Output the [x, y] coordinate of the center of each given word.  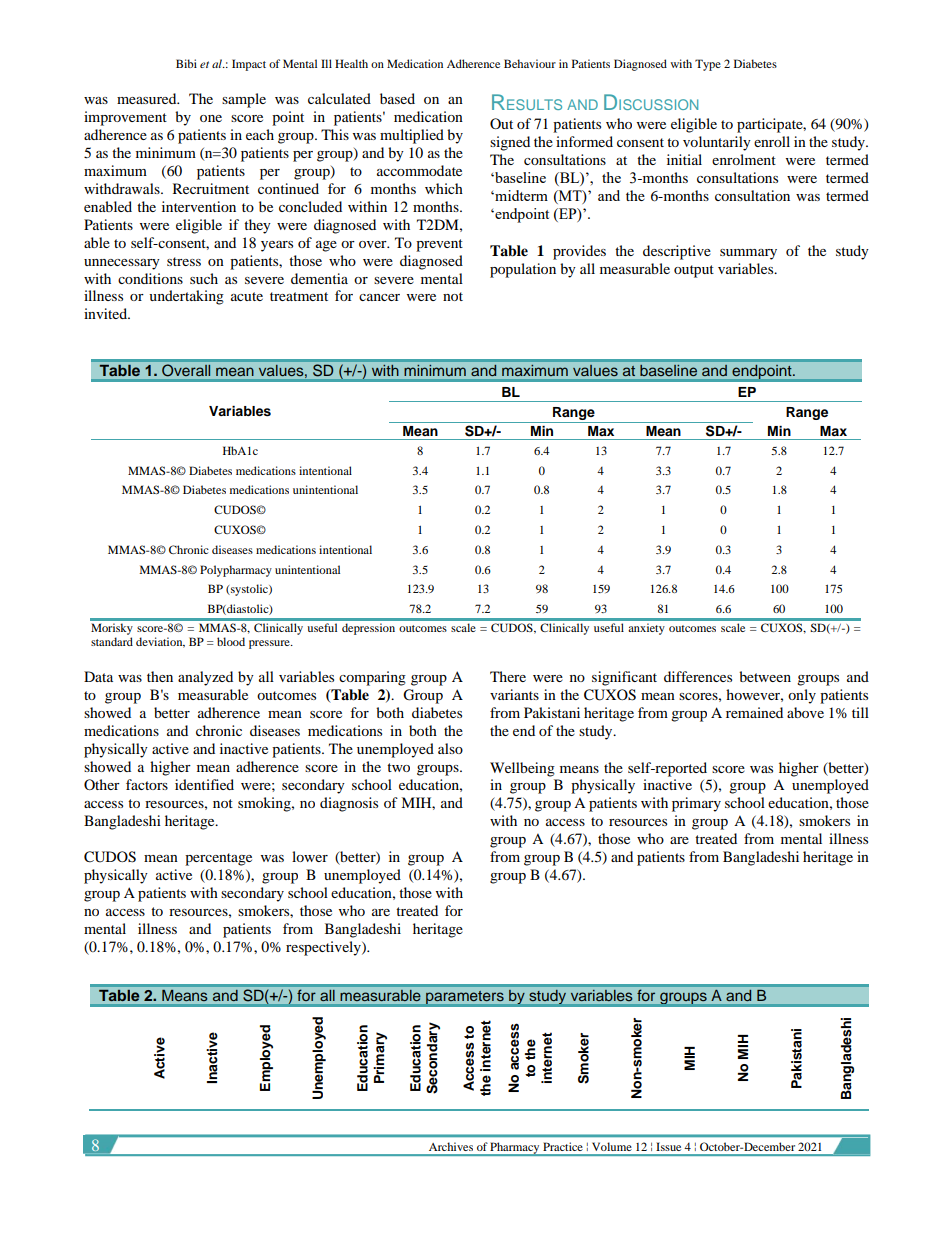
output [694, 271]
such [204, 278]
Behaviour [530, 63]
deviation [160, 642]
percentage [218, 859]
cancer [379, 297]
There [508, 676]
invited [107, 313]
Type [708, 65]
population [523, 270]
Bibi [186, 63]
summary [748, 254]
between [765, 676]
